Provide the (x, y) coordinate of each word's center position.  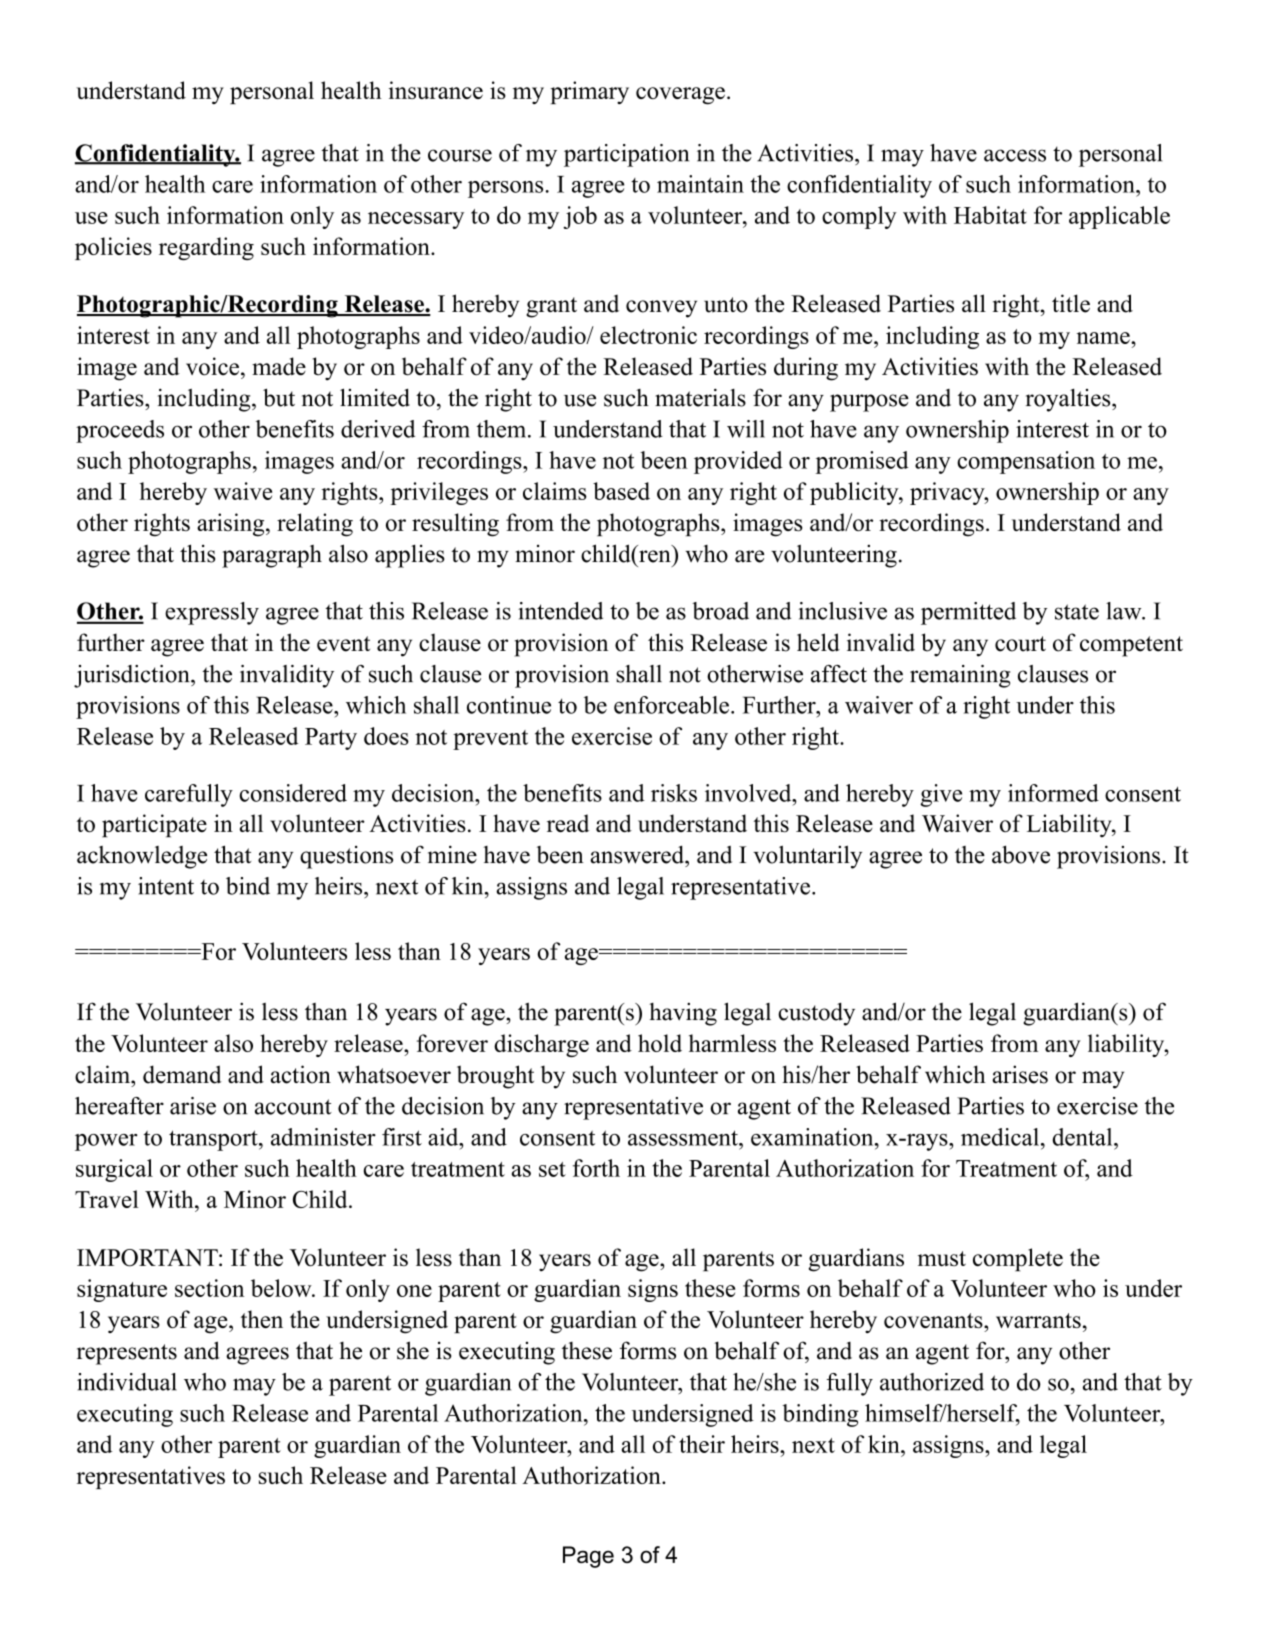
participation (626, 155)
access (1015, 155)
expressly (212, 613)
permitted (968, 613)
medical (1000, 1137)
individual (127, 1382)
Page (588, 1557)
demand (182, 1074)
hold (660, 1043)
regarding (206, 248)
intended (560, 611)
